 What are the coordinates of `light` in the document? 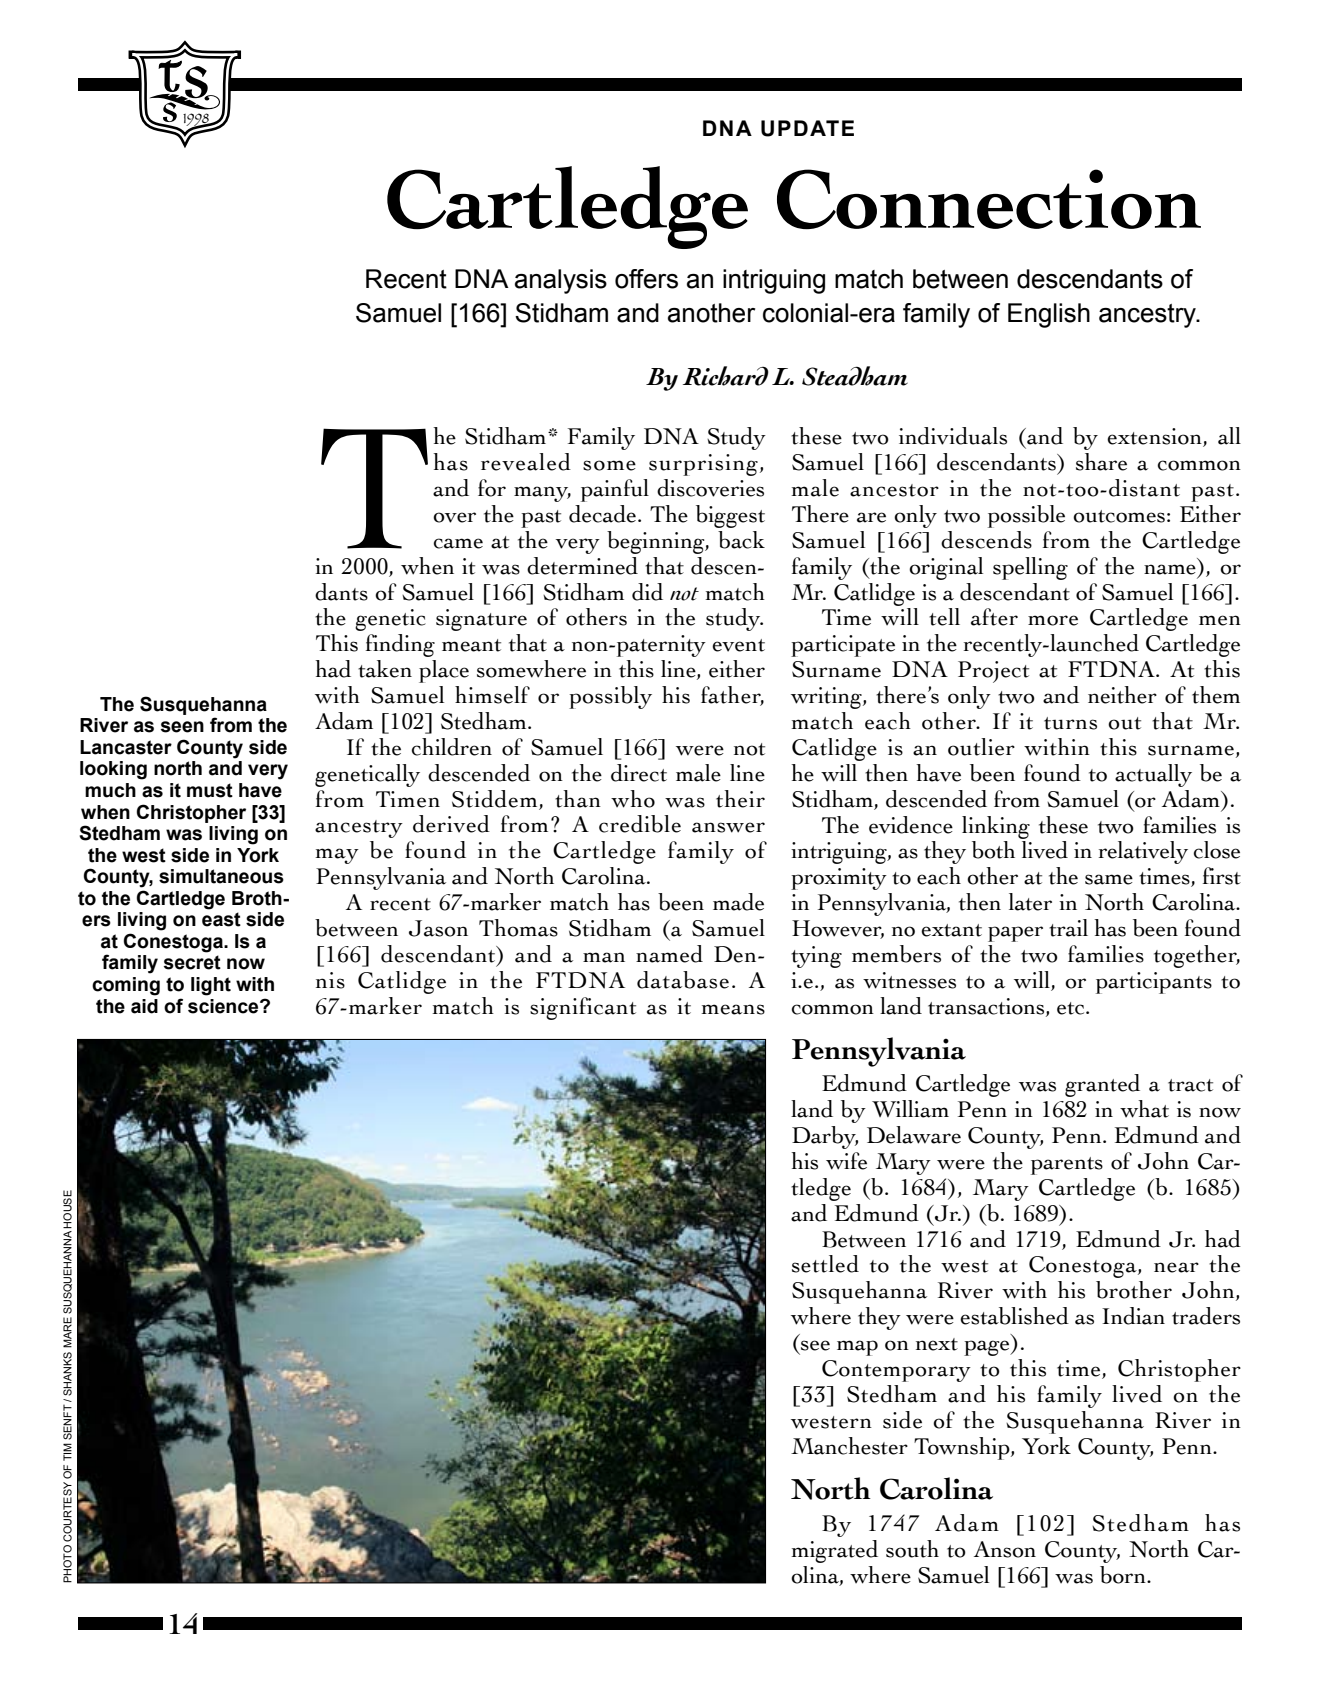 It's located at (211, 986).
